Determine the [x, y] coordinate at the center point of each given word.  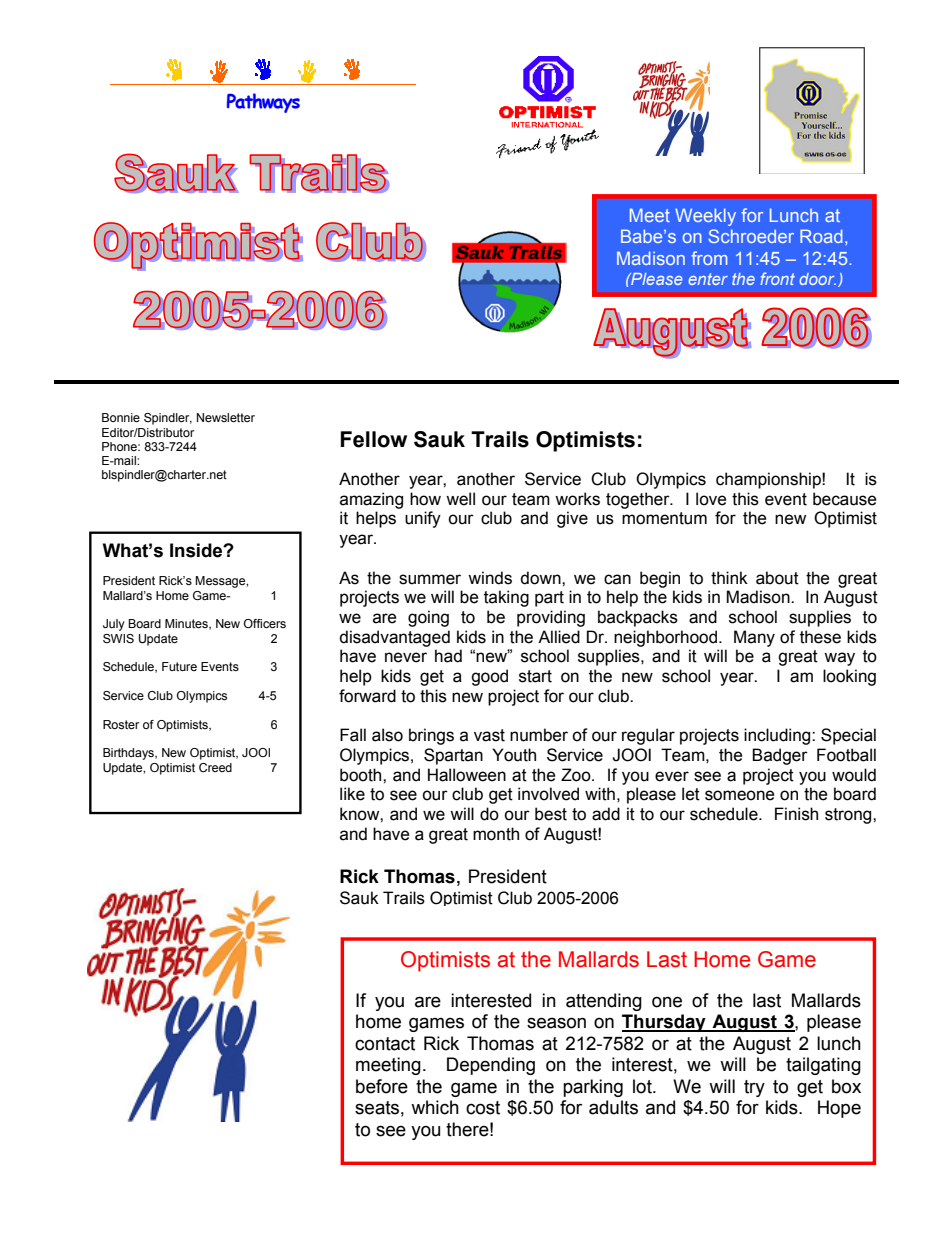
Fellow [374, 439]
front [777, 278]
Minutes [187, 624]
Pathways [263, 103]
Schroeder [751, 236]
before [382, 1086]
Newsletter [226, 417]
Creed [215, 767]
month [496, 834]
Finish [796, 814]
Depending [491, 1066]
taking [506, 598]
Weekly [705, 217]
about [777, 578]
